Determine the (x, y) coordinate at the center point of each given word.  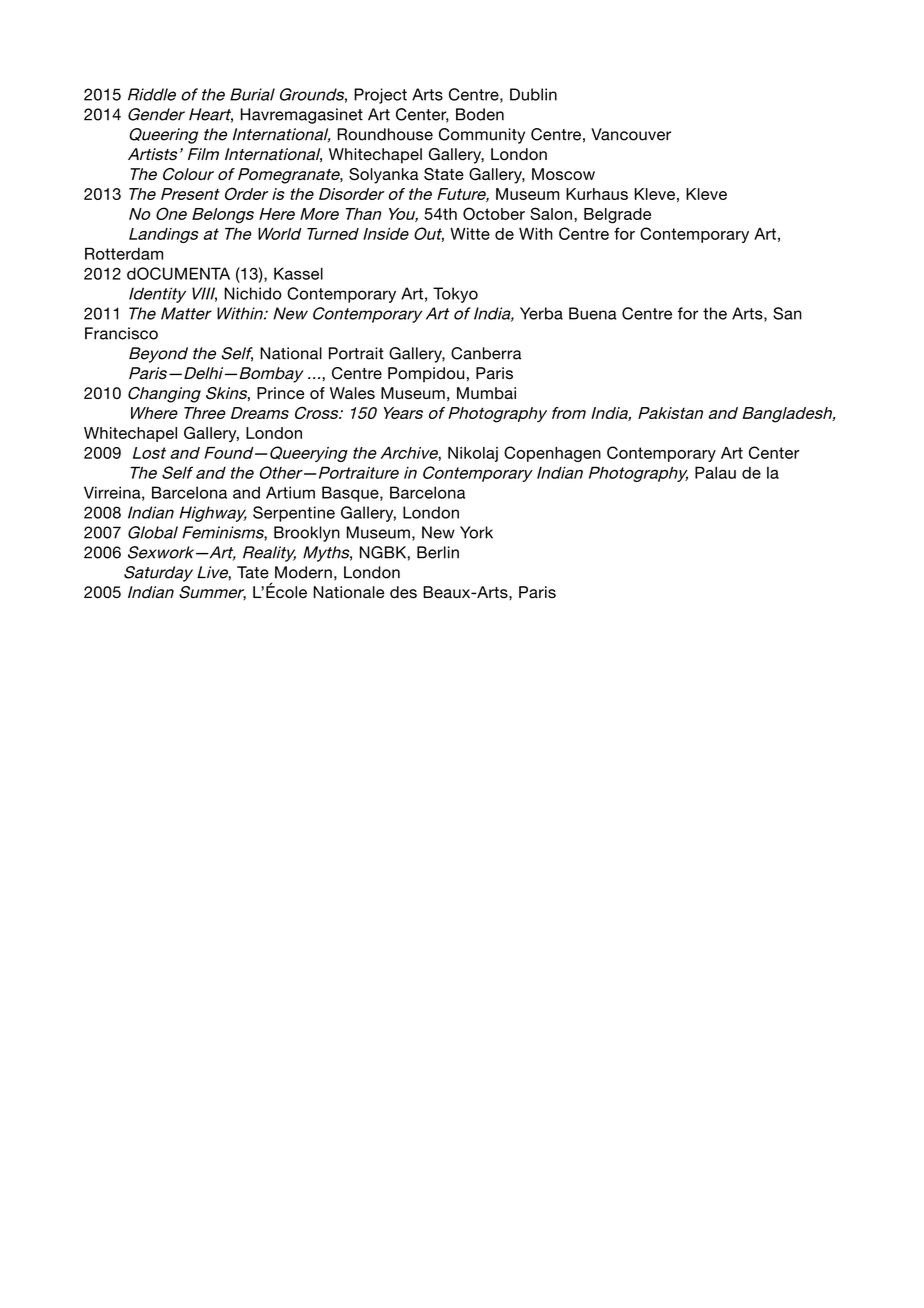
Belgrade (617, 216)
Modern (303, 572)
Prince (280, 393)
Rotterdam (124, 253)
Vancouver (631, 134)
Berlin (438, 552)
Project (380, 96)
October (494, 213)
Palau (715, 472)
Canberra (486, 353)
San (787, 313)
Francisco (121, 333)
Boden (480, 114)
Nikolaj (473, 454)
